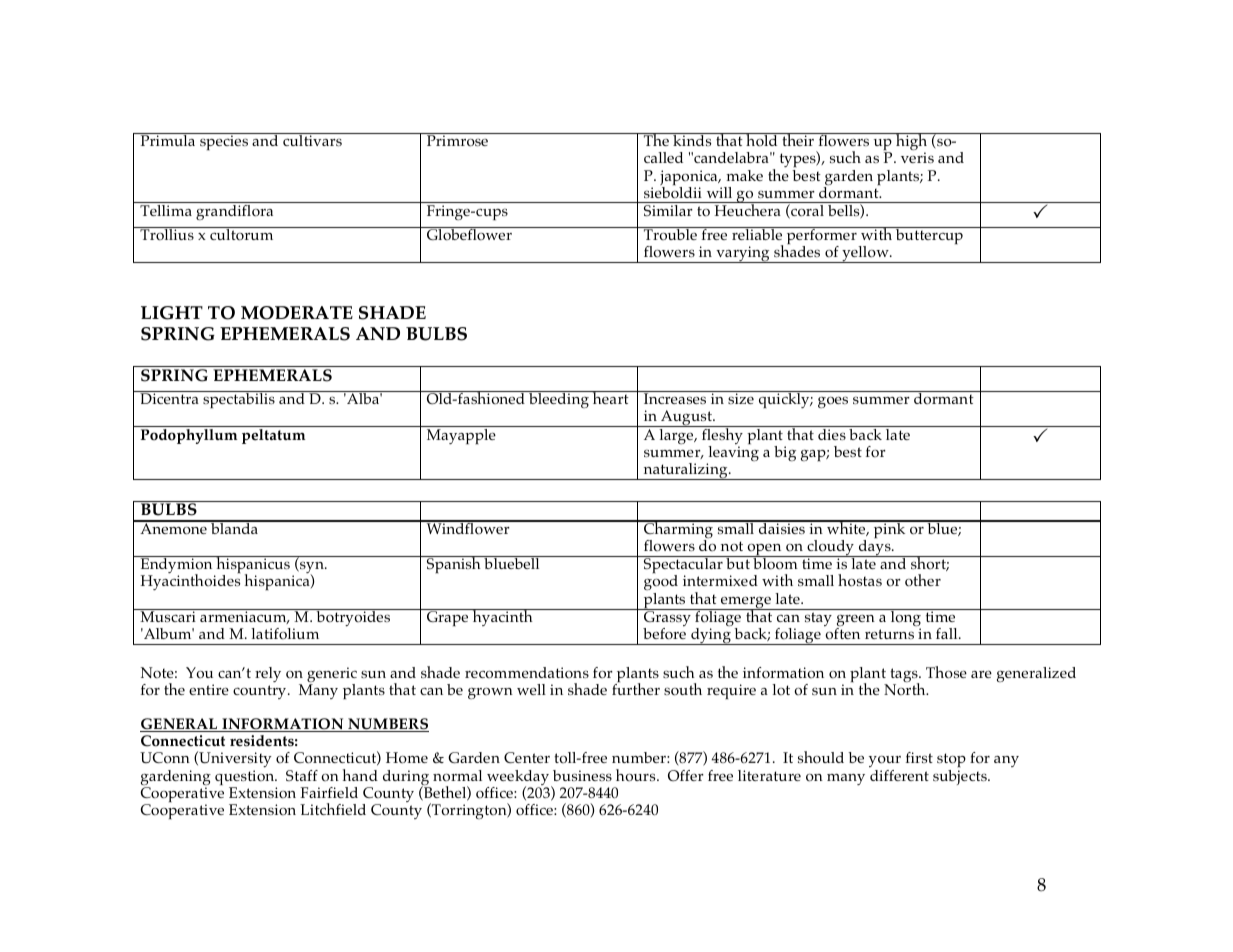 The width and height of the page is (1233, 952). I want to click on returns, so click(889, 634).
